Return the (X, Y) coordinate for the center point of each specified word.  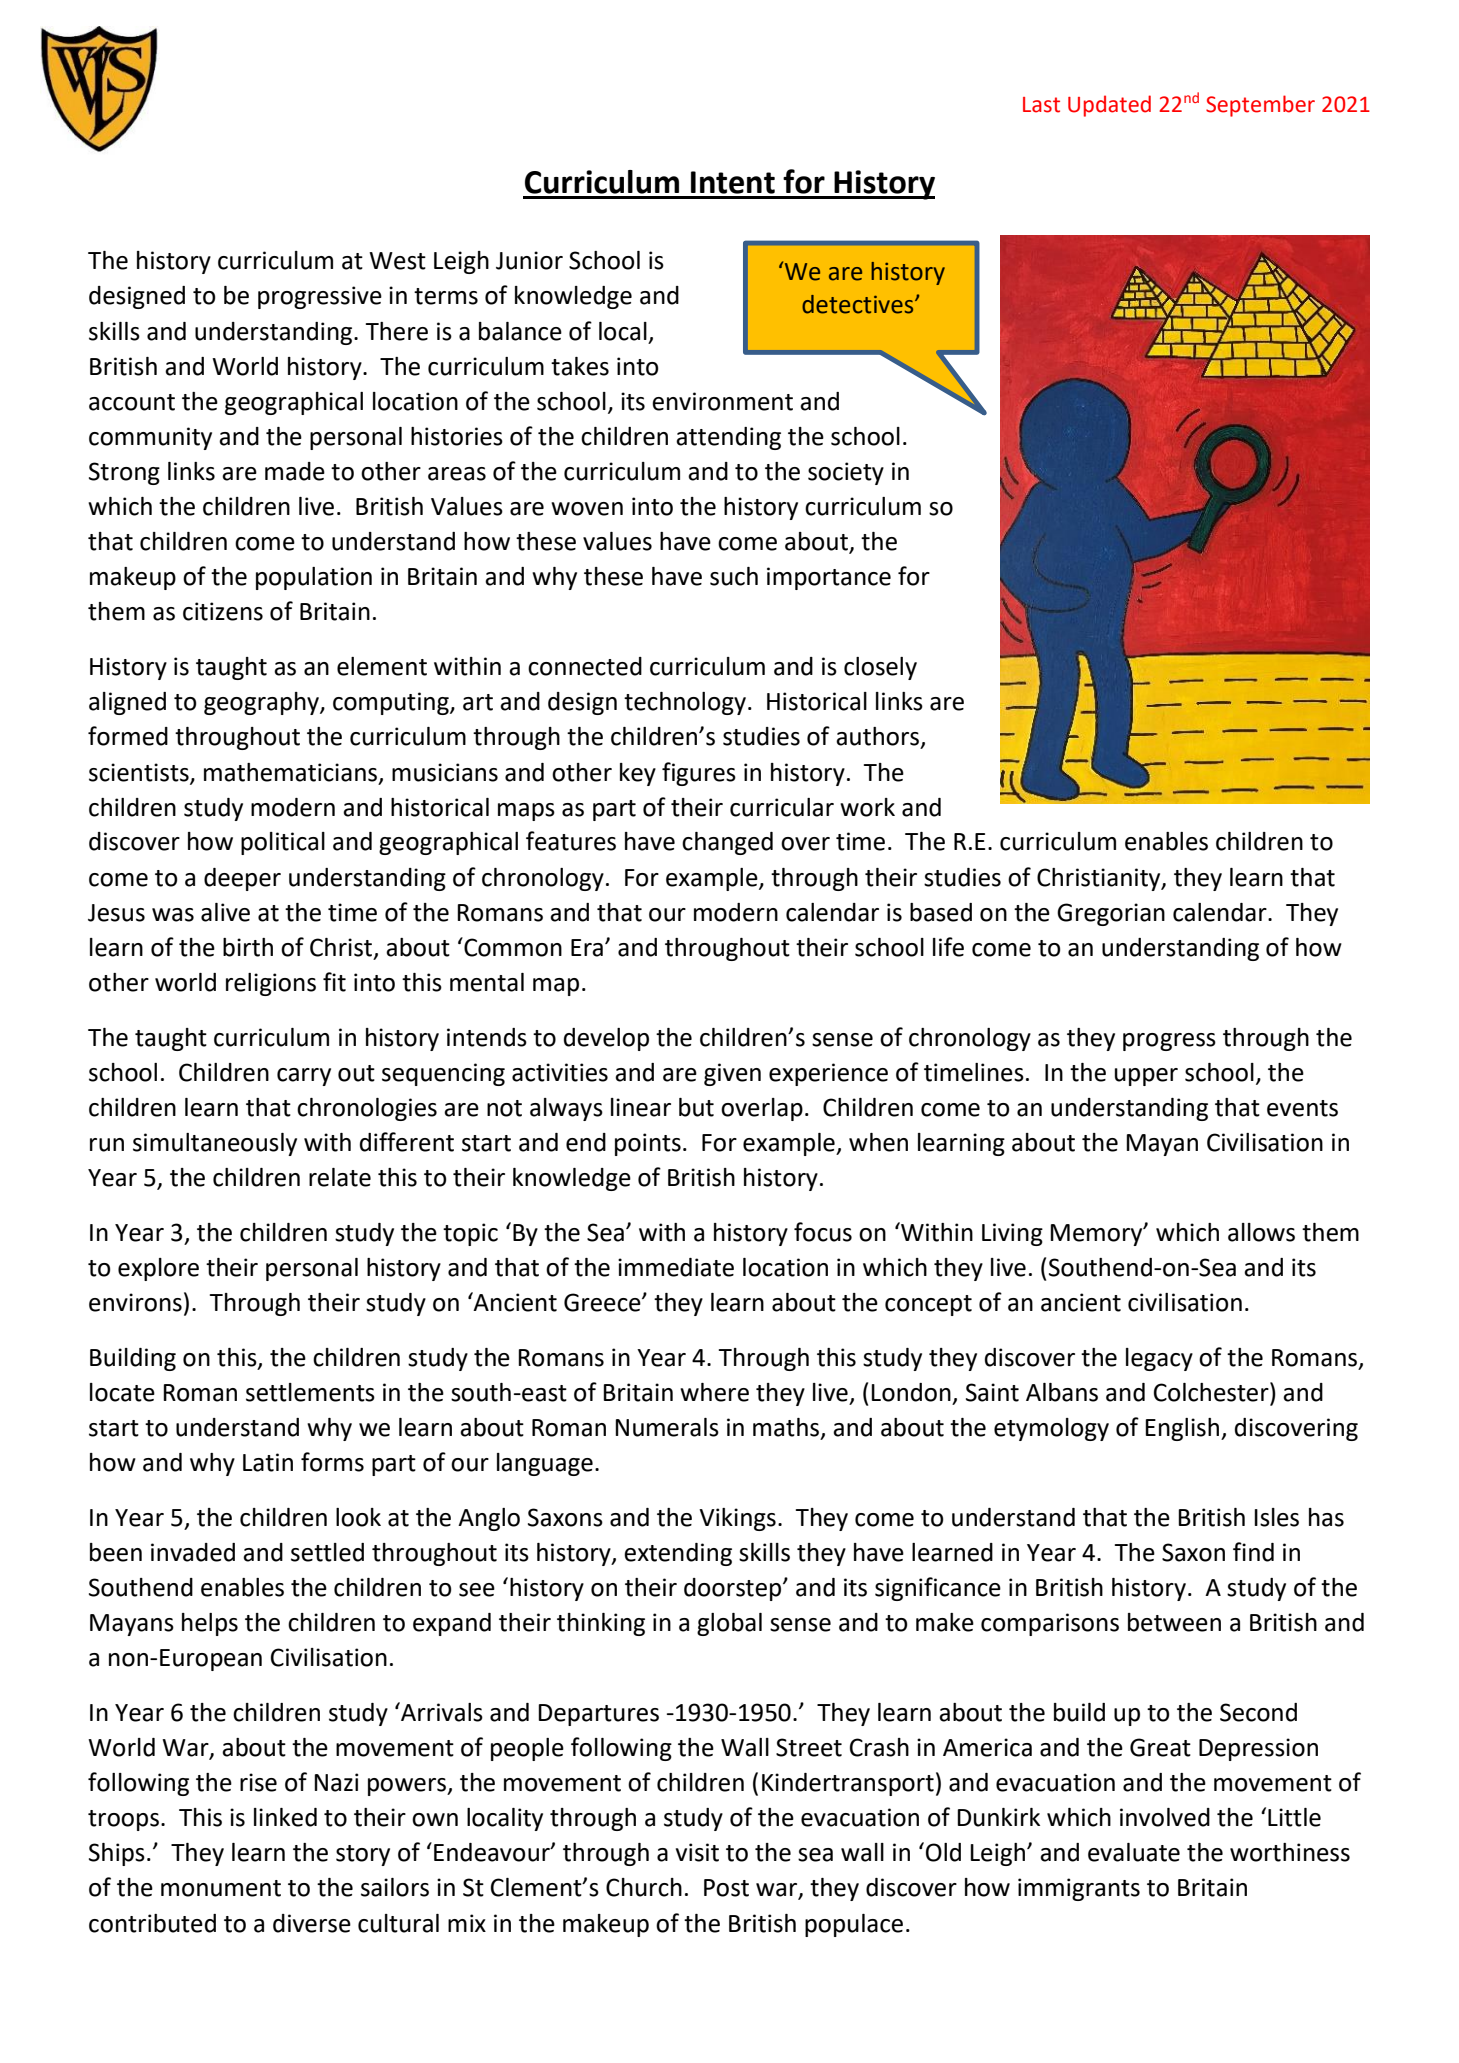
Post (726, 1888)
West (397, 261)
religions (271, 984)
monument (221, 1888)
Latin (268, 1462)
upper (1146, 1077)
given (732, 1074)
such (734, 576)
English (1183, 1429)
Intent (733, 182)
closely (880, 668)
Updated (1109, 106)
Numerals (667, 1427)
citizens (223, 611)
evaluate (1134, 1852)
